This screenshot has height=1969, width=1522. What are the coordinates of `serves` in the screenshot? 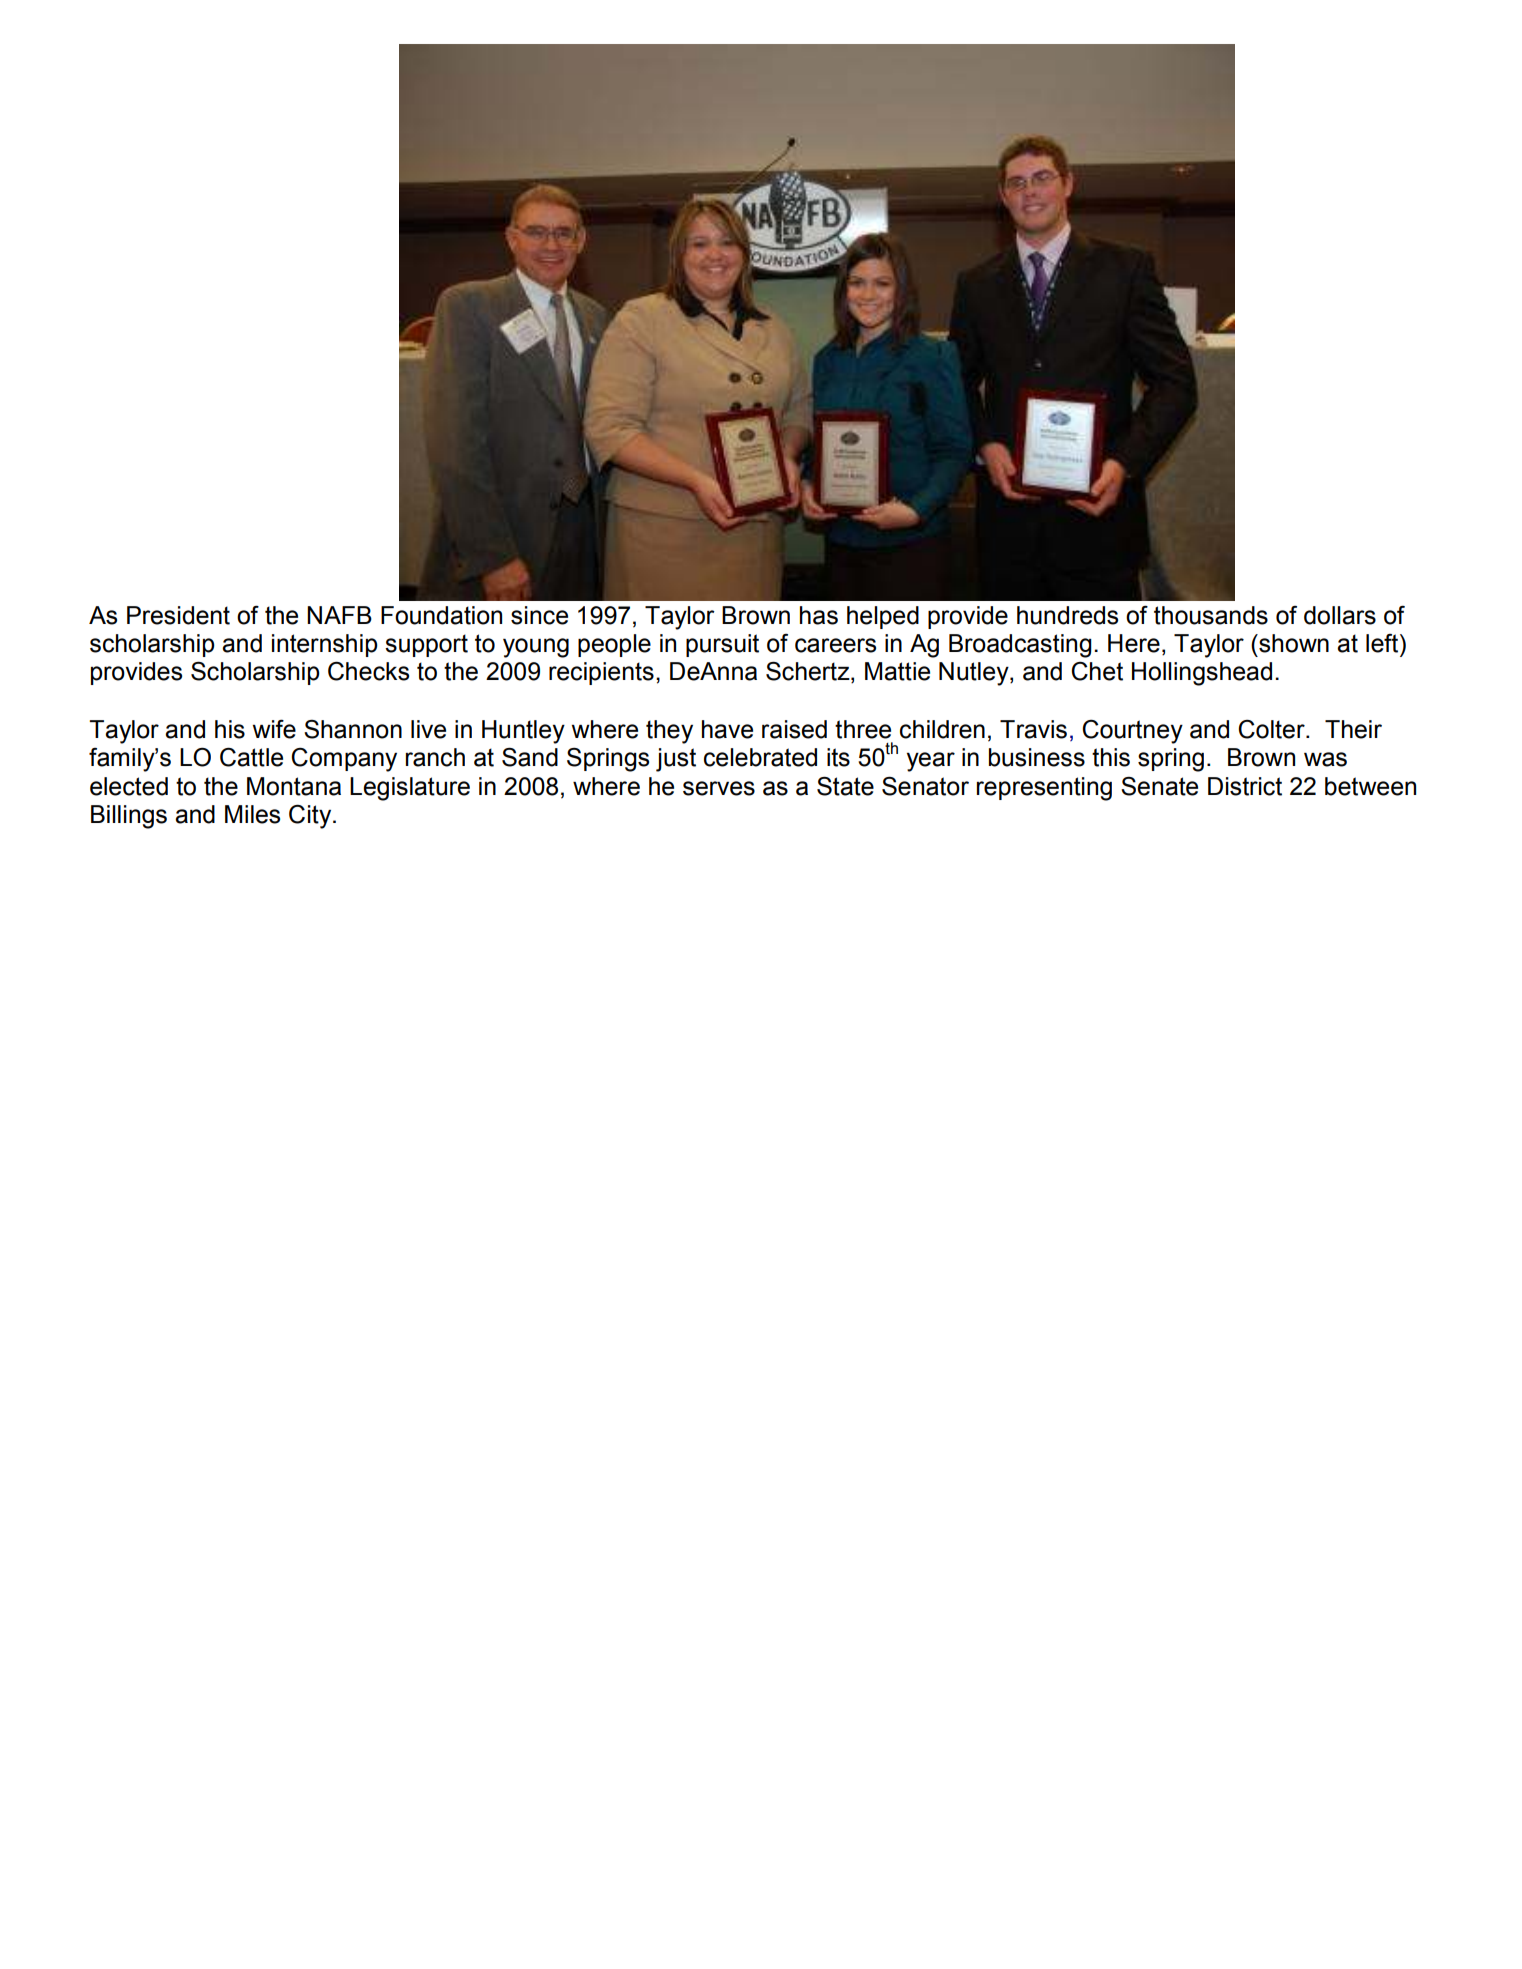 It's located at (719, 788).
